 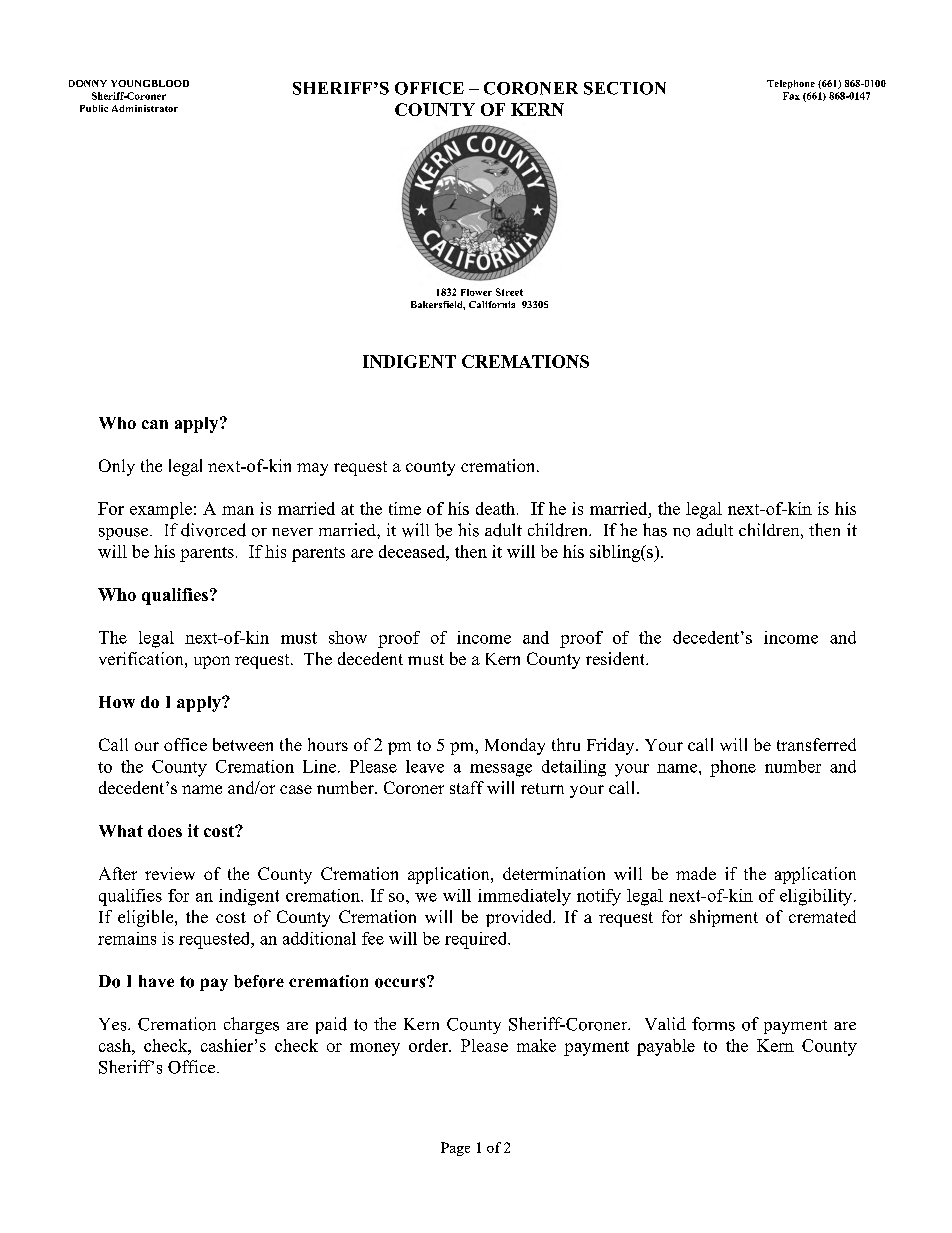 What do you see at coordinates (625, 88) in the screenshot?
I see `SECTION` at bounding box center [625, 88].
